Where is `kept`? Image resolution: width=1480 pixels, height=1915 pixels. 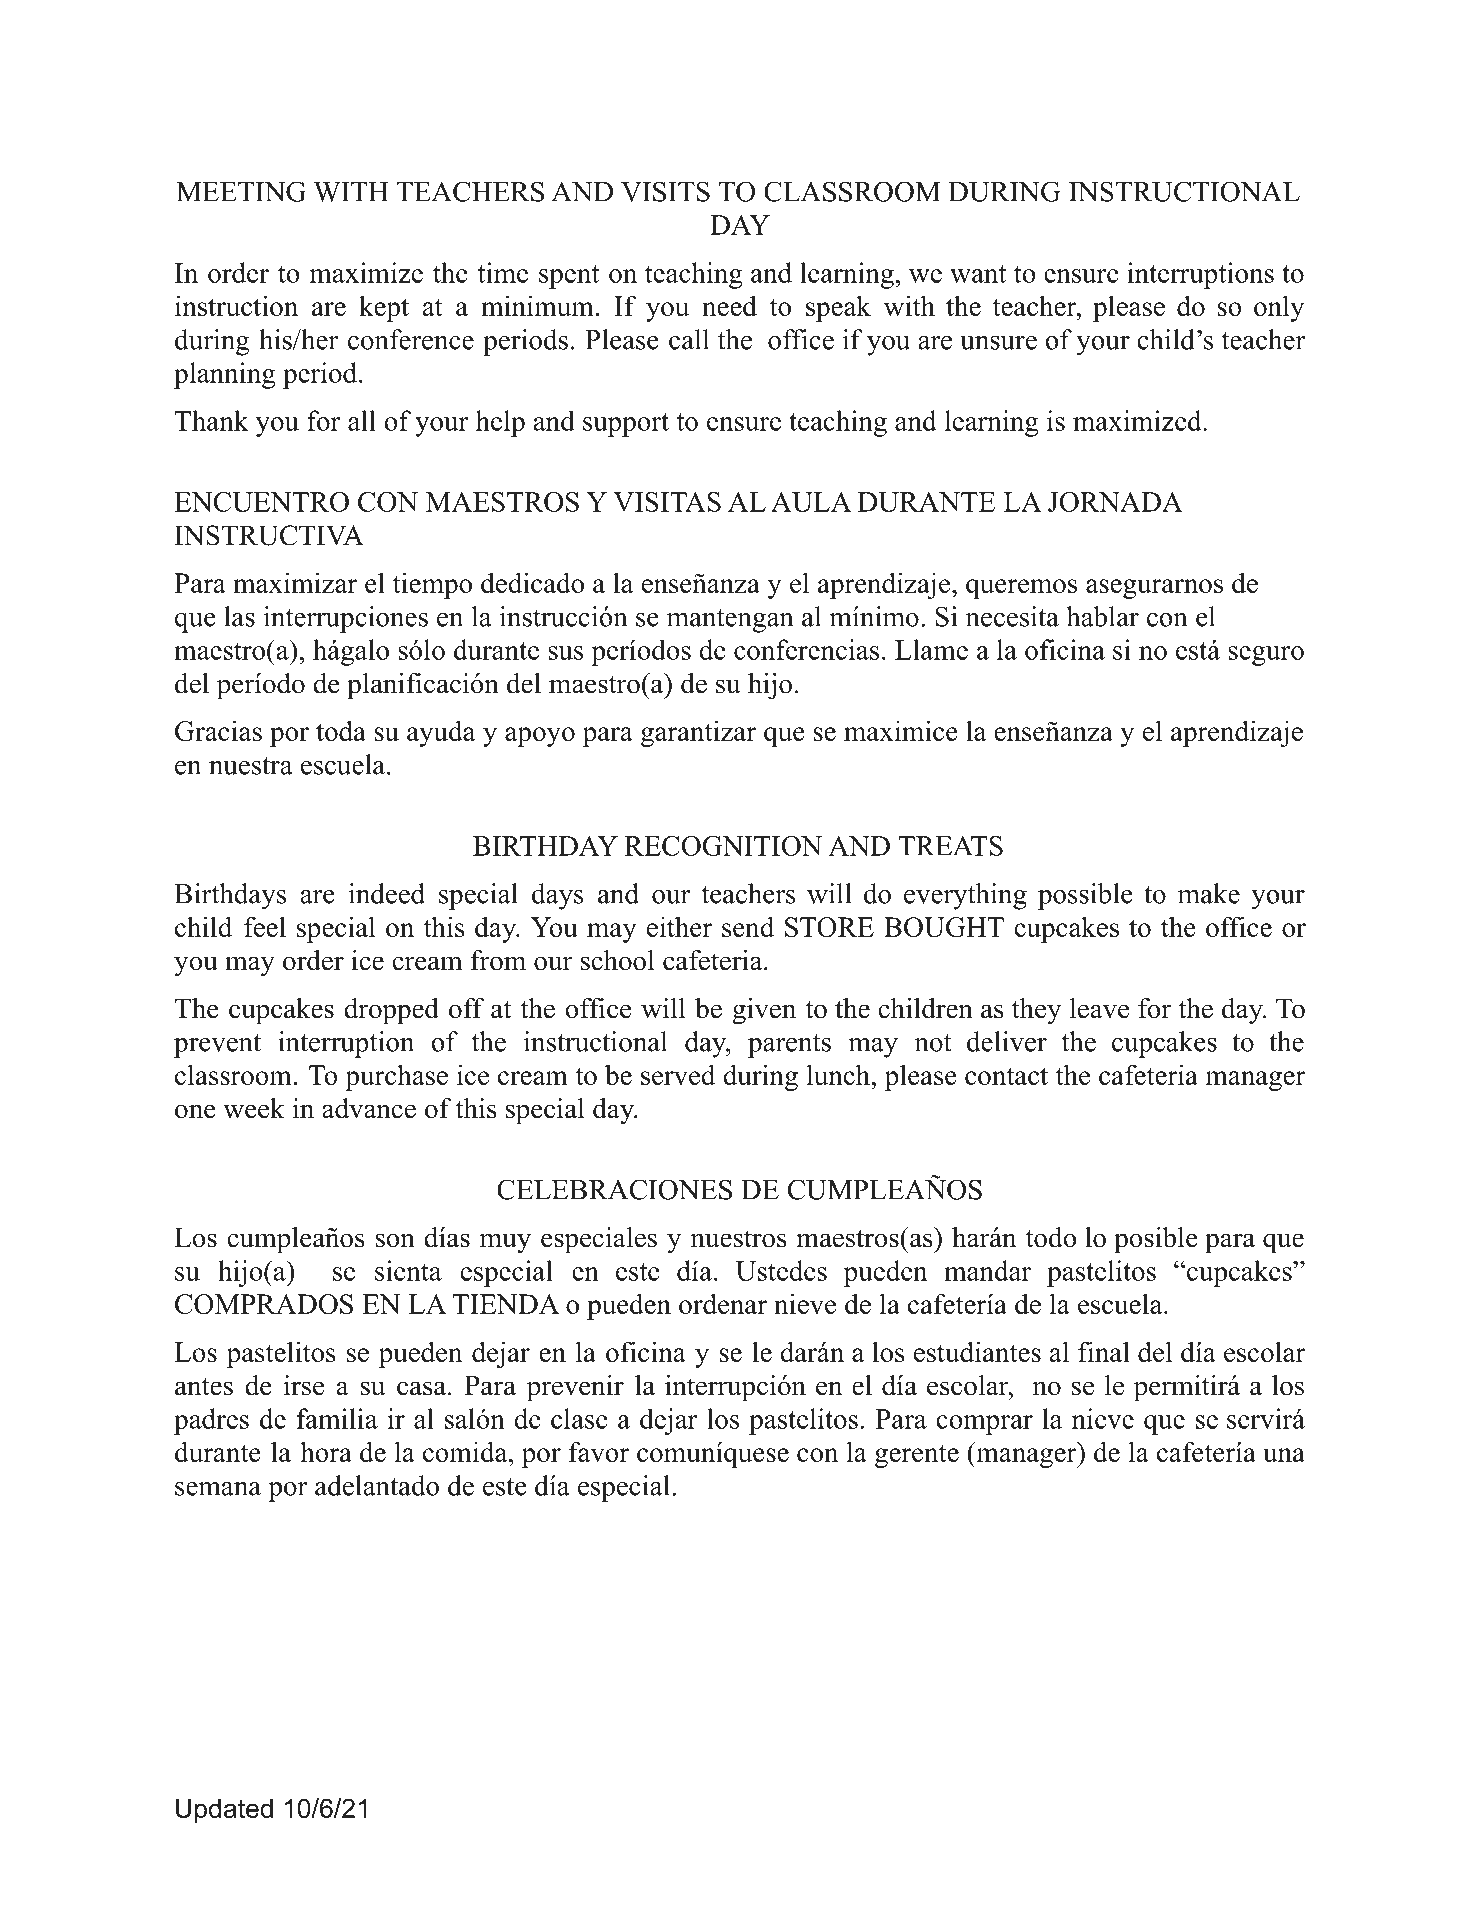 kept is located at coordinates (384, 308).
